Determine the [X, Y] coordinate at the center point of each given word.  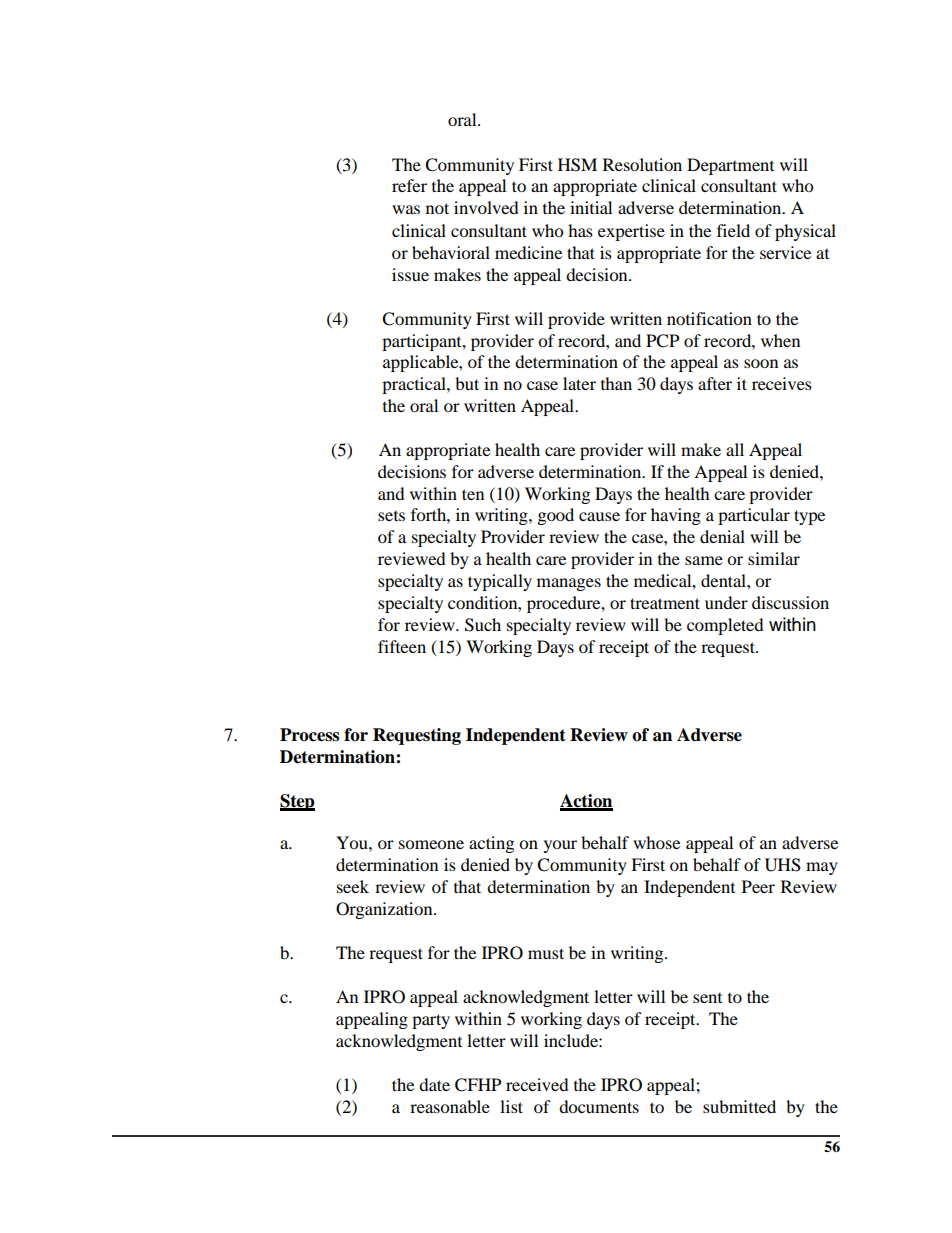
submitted [739, 1106]
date [434, 1084]
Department [730, 166]
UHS [783, 865]
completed [725, 626]
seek [353, 886]
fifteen [402, 646]
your [560, 846]
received [537, 1084]
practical [415, 385]
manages [569, 584]
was [406, 209]
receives [782, 383]
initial [591, 207]
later [579, 383]
